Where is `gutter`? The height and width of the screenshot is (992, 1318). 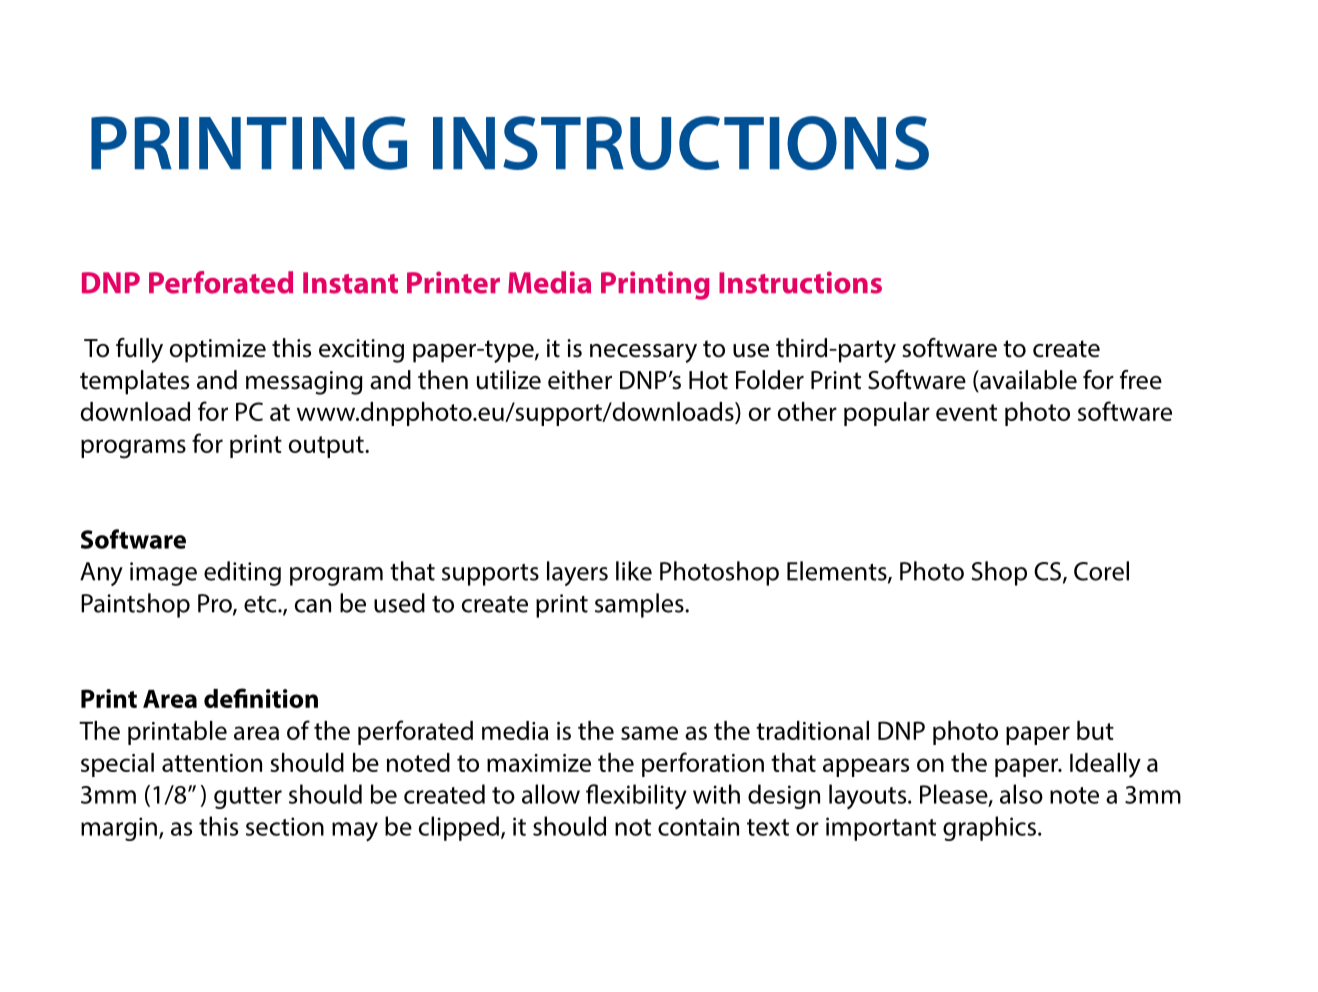 gutter is located at coordinates (248, 798).
